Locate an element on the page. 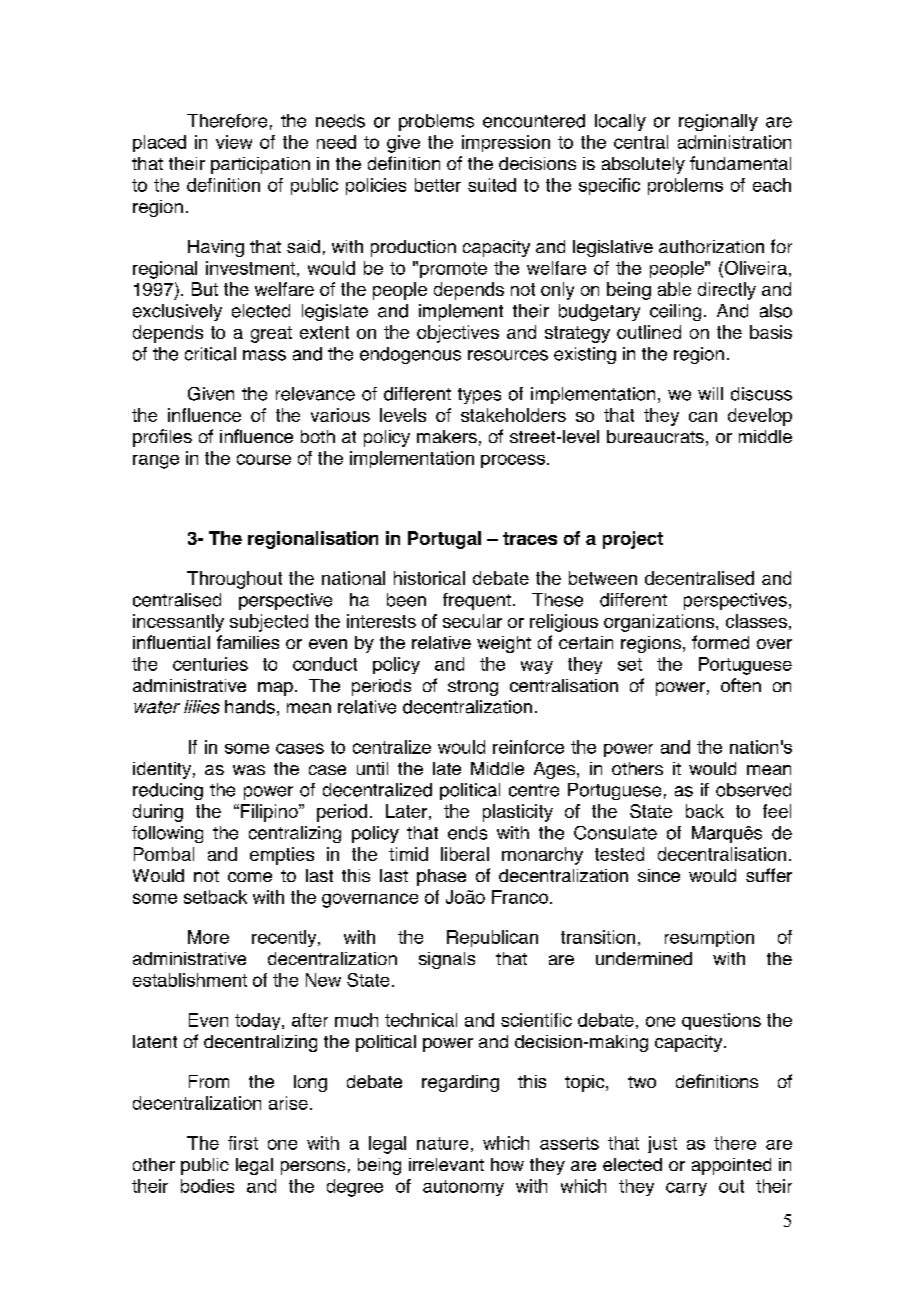  formed is located at coordinates (720, 642).
